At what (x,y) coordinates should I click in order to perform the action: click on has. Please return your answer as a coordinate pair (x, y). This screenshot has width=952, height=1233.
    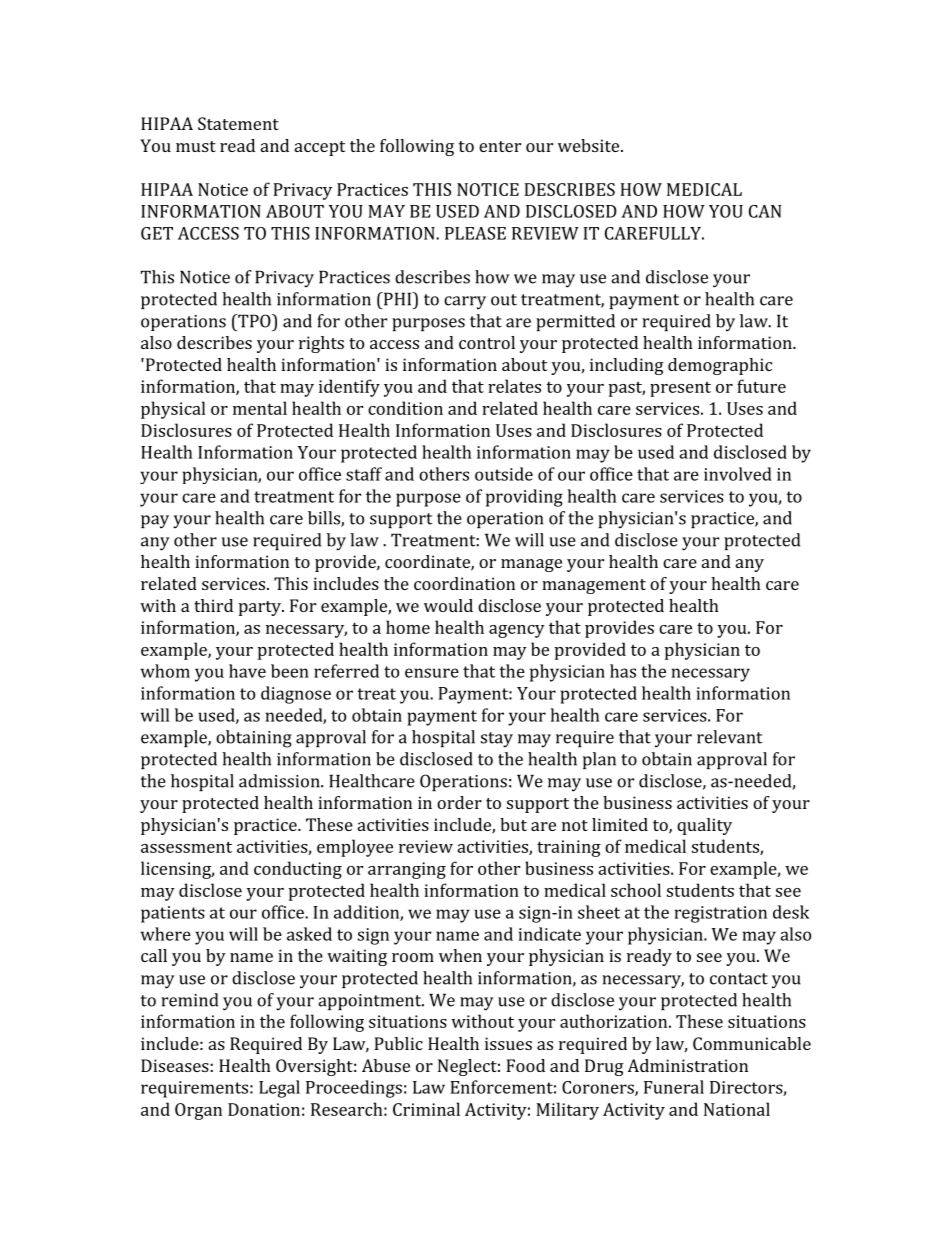
    Looking at the image, I should click on (623, 671).
